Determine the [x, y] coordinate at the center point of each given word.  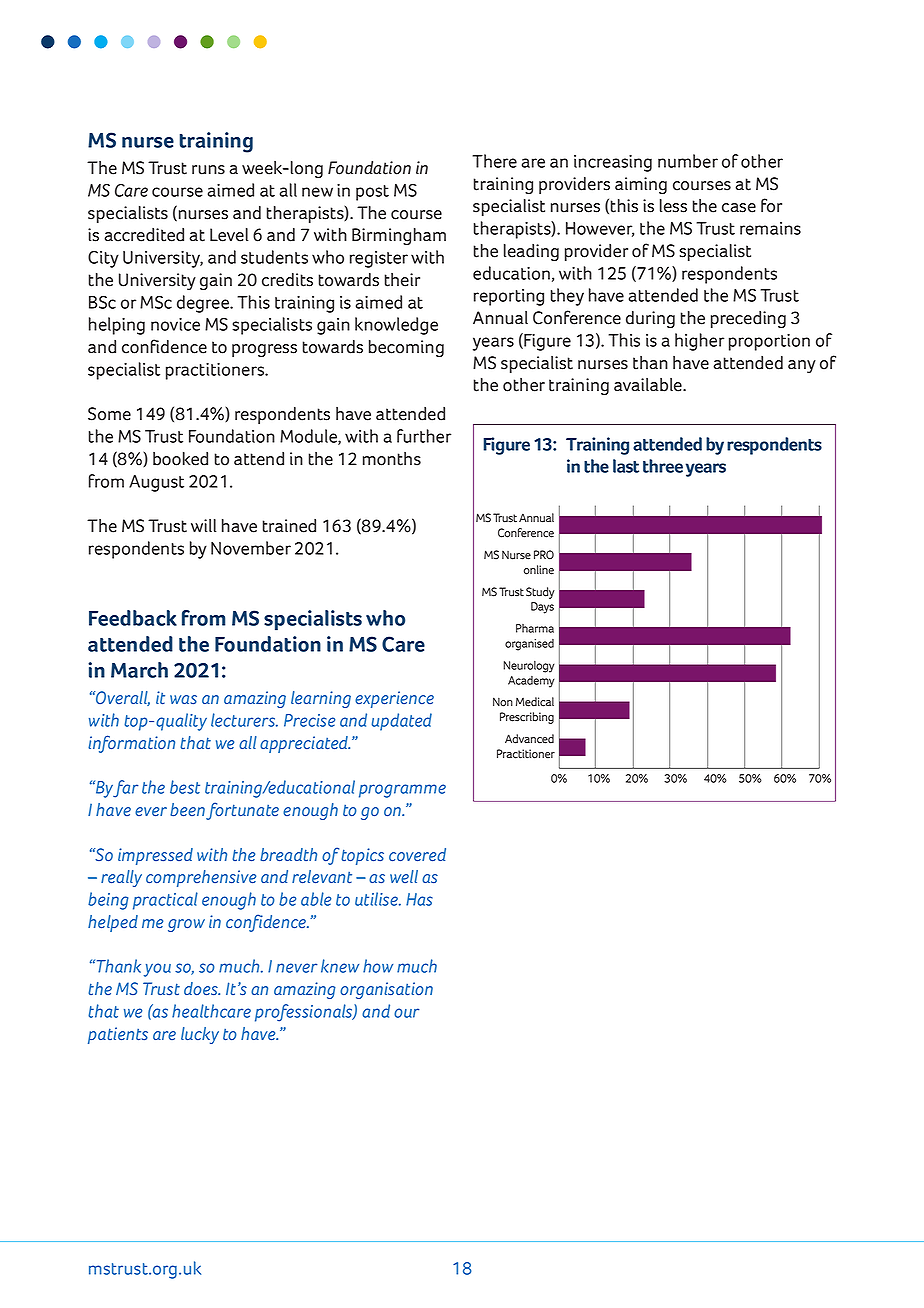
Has [419, 899]
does [202, 988]
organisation [386, 990]
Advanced [529, 739]
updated [402, 722]
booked [180, 459]
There [494, 161]
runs [208, 170]
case [739, 208]
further [424, 436]
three [663, 466]
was [183, 699]
